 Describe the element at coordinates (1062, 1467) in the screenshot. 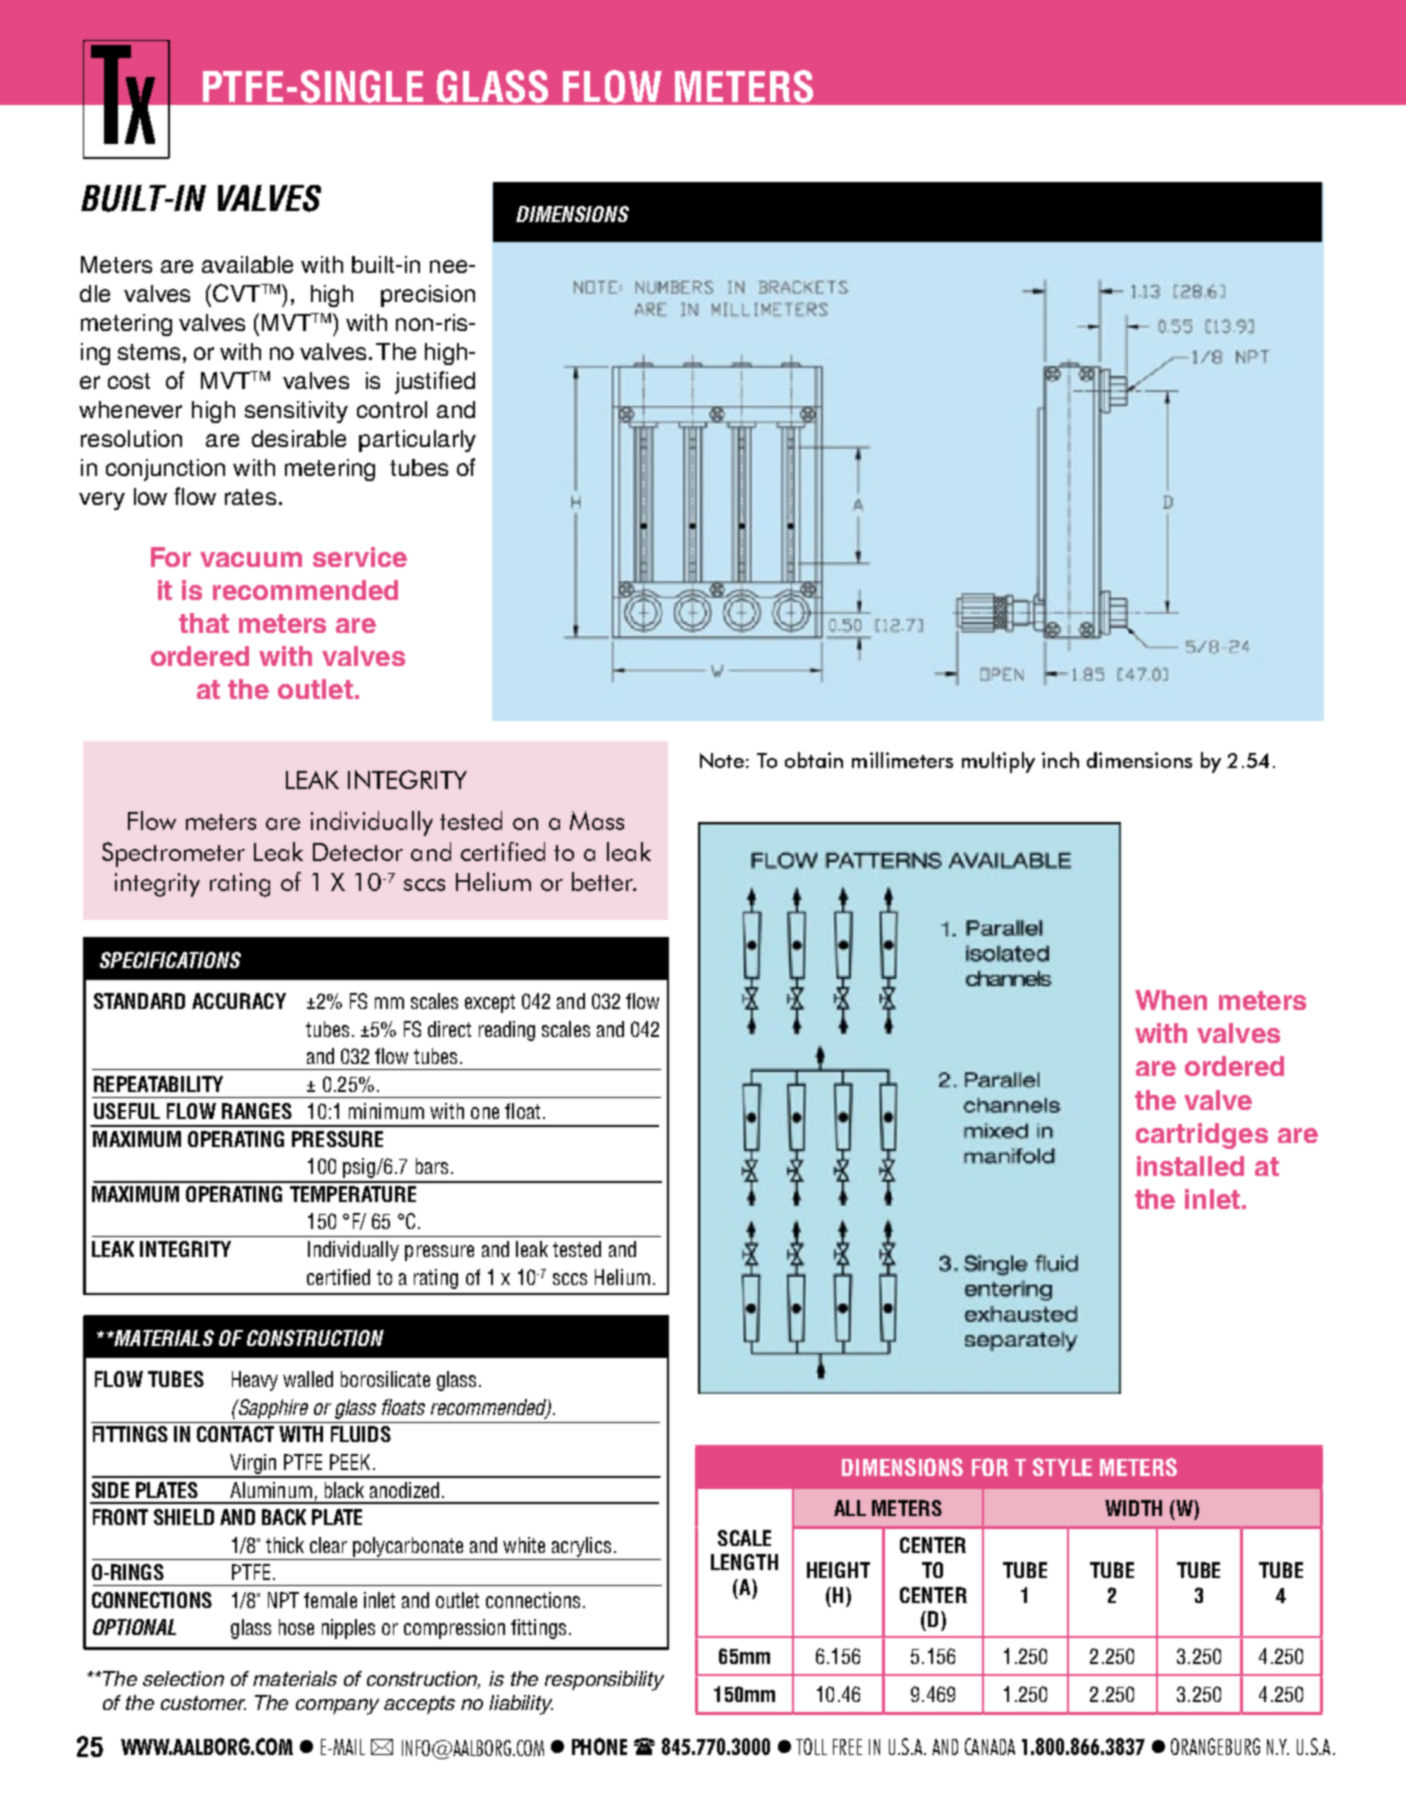

I see `STYLE` at that location.
